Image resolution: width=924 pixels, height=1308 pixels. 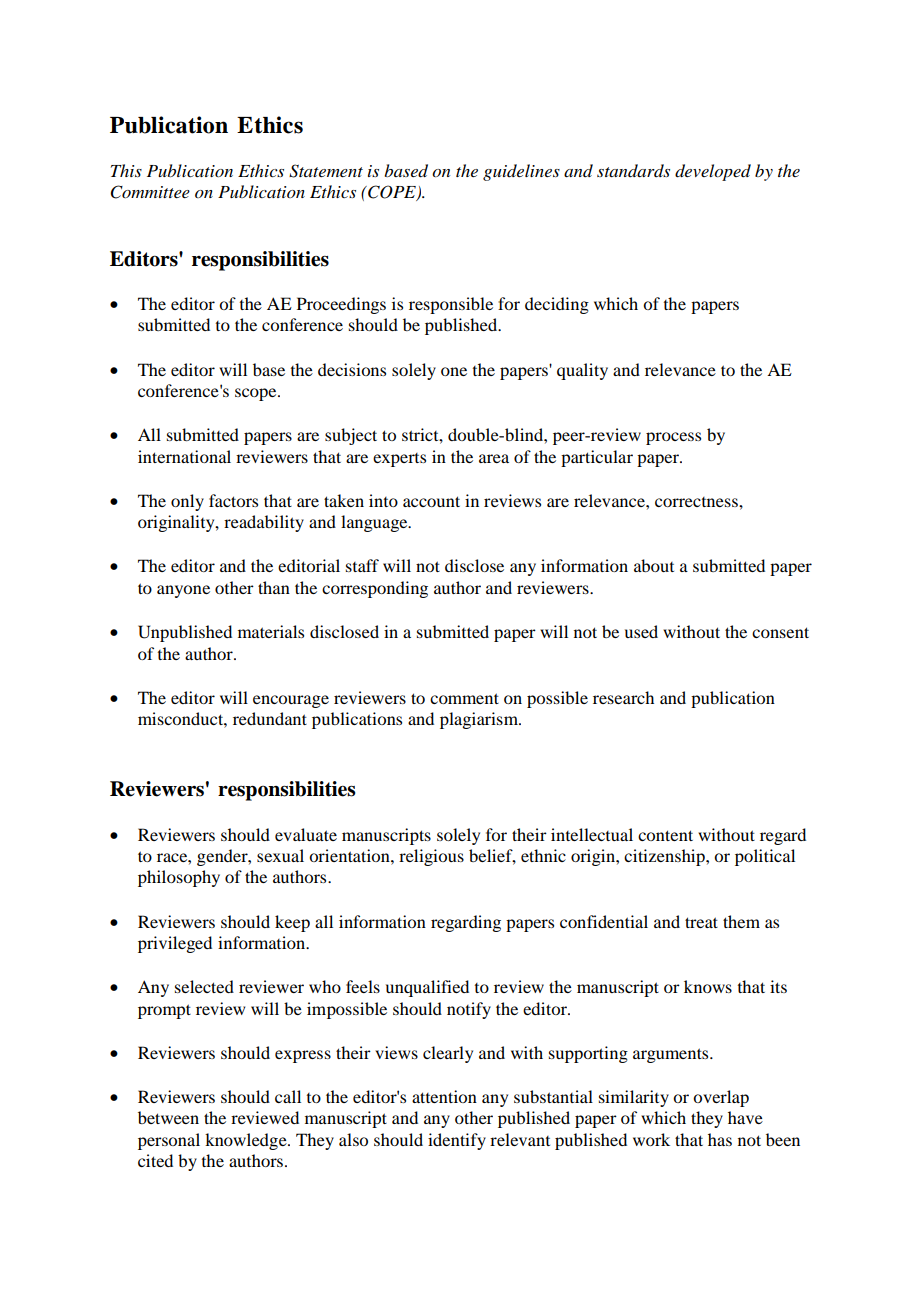 What do you see at coordinates (697, 502) in the screenshot?
I see `correctness` at bounding box center [697, 502].
